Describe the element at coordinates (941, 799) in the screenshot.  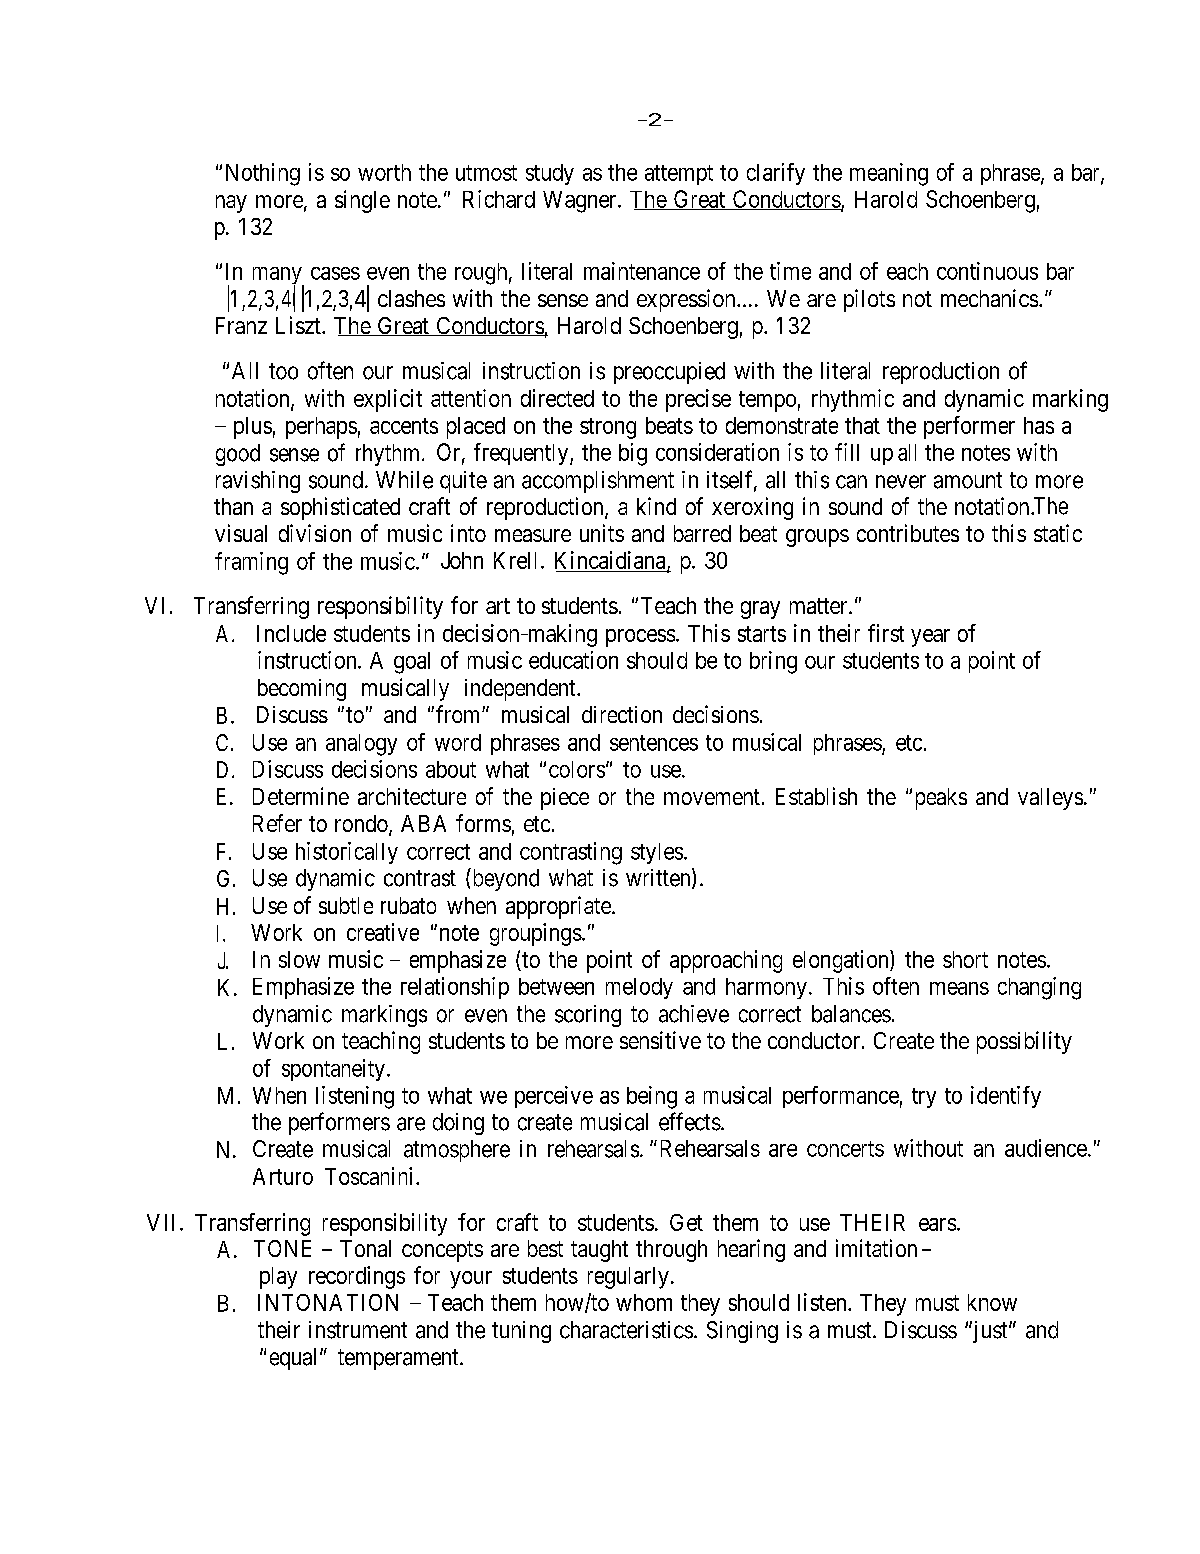
I see `peaks` at that location.
